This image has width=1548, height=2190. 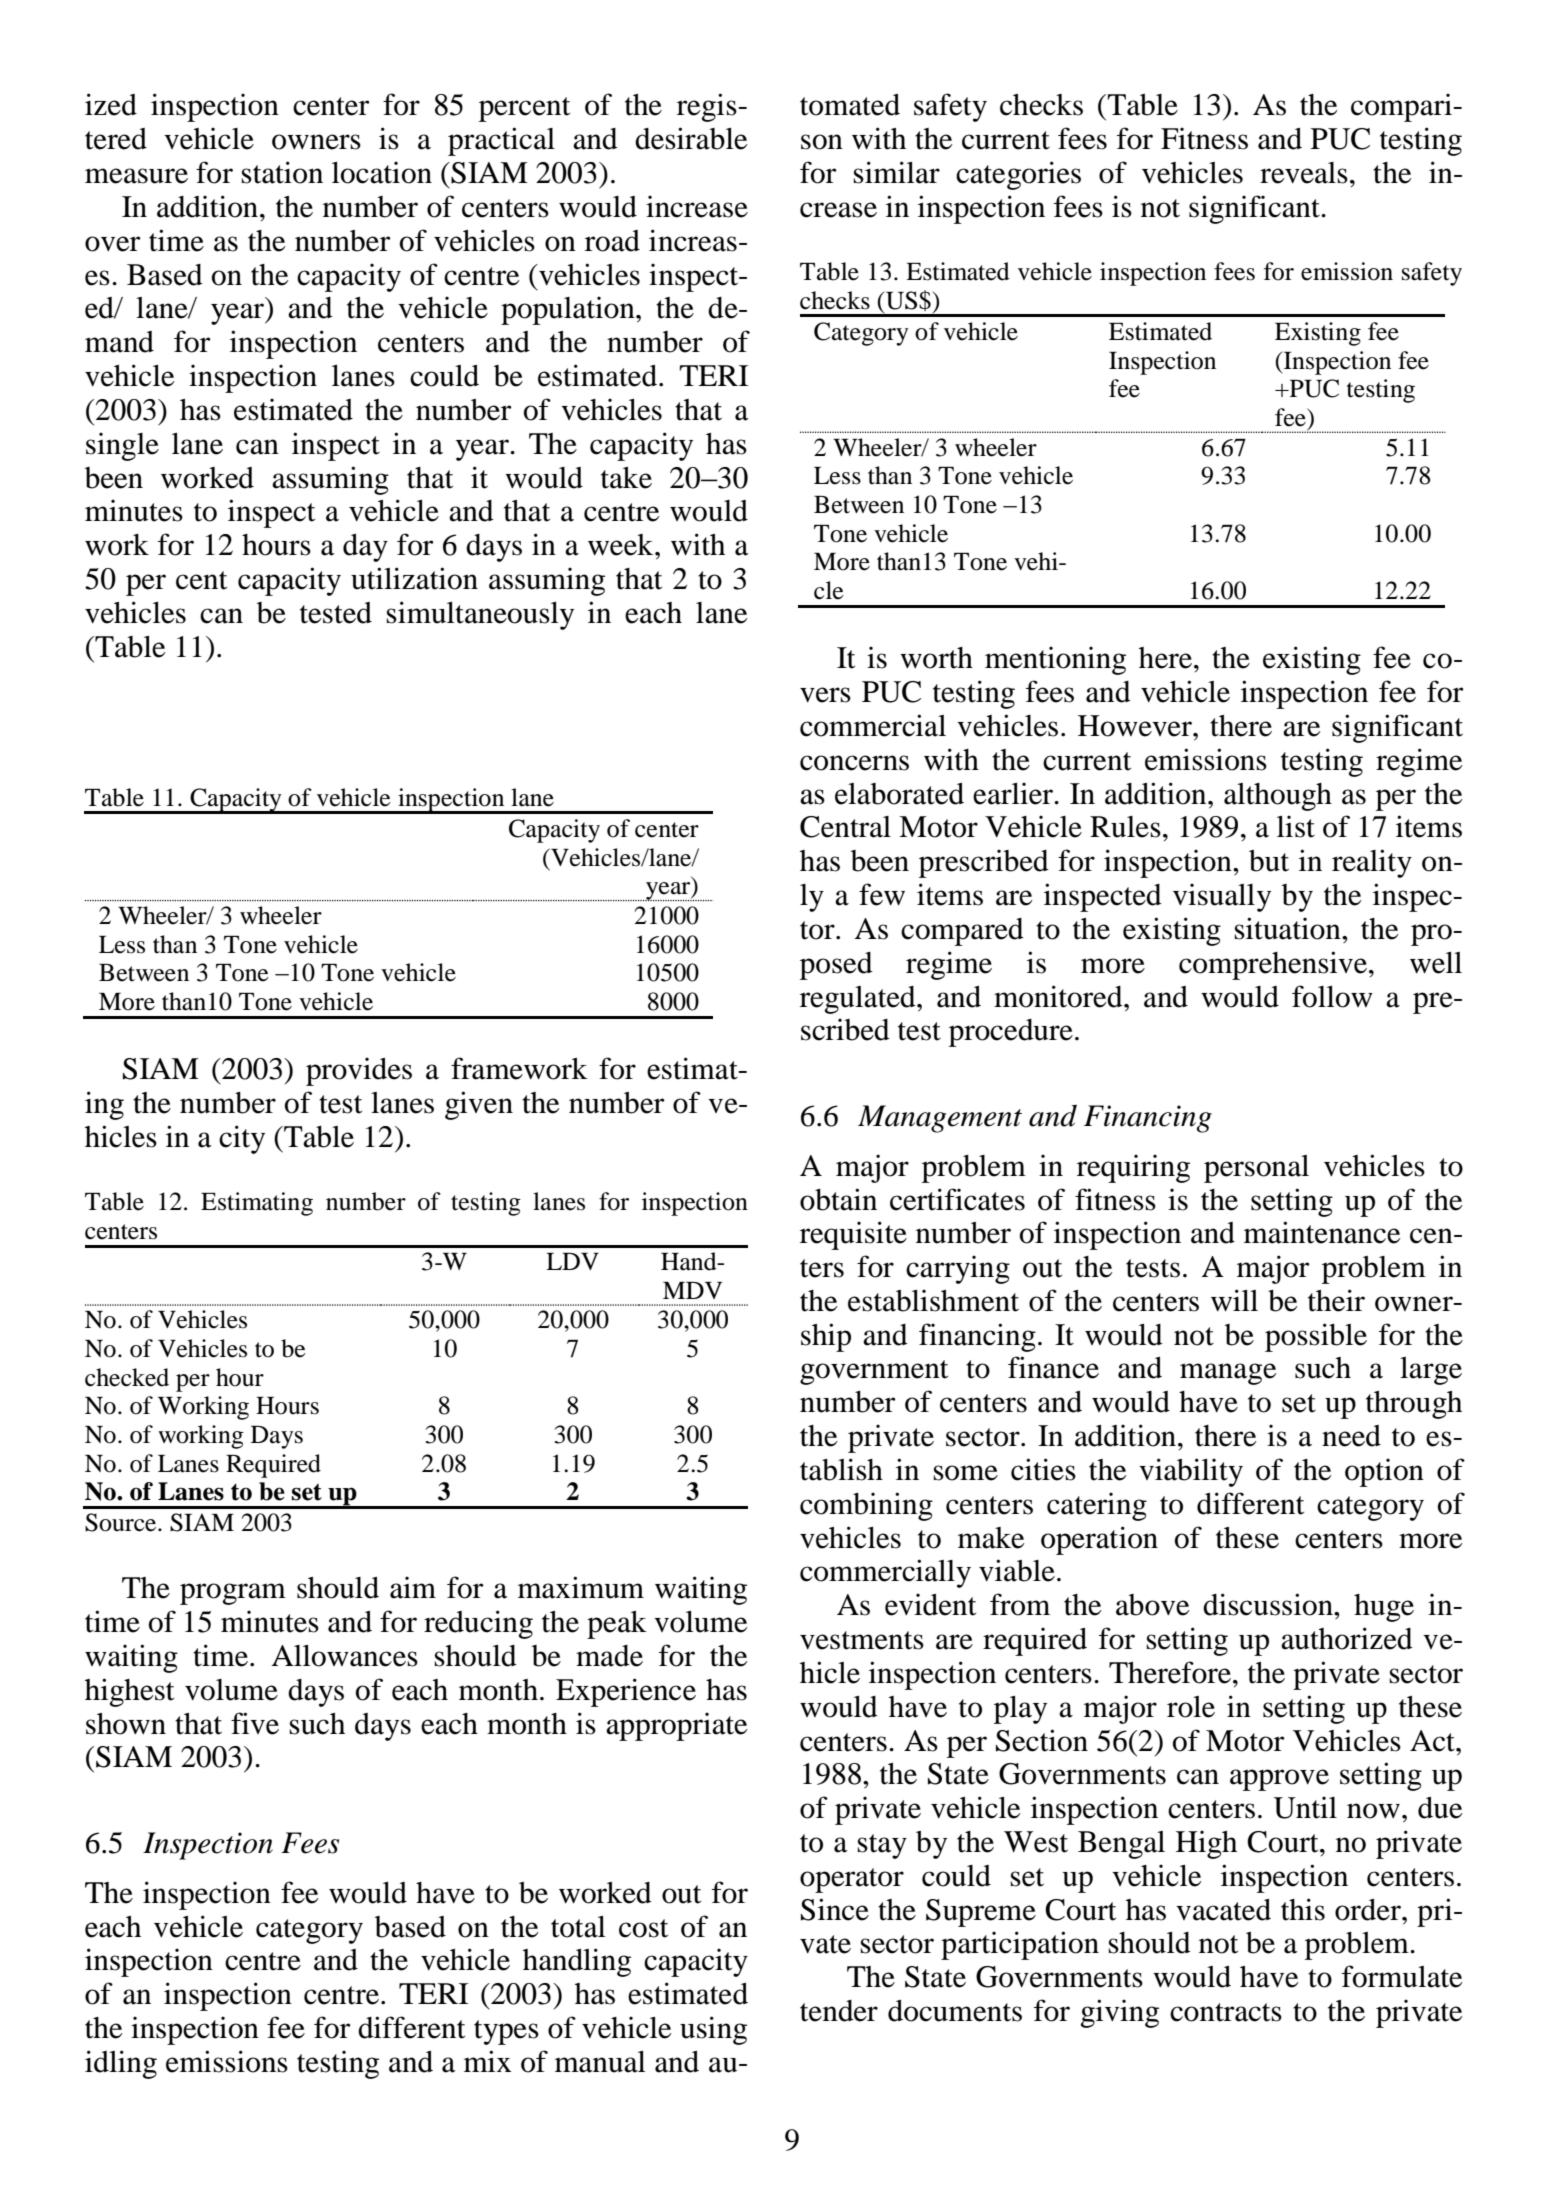 What do you see at coordinates (838, 1199) in the image?
I see `obtain` at bounding box center [838, 1199].
